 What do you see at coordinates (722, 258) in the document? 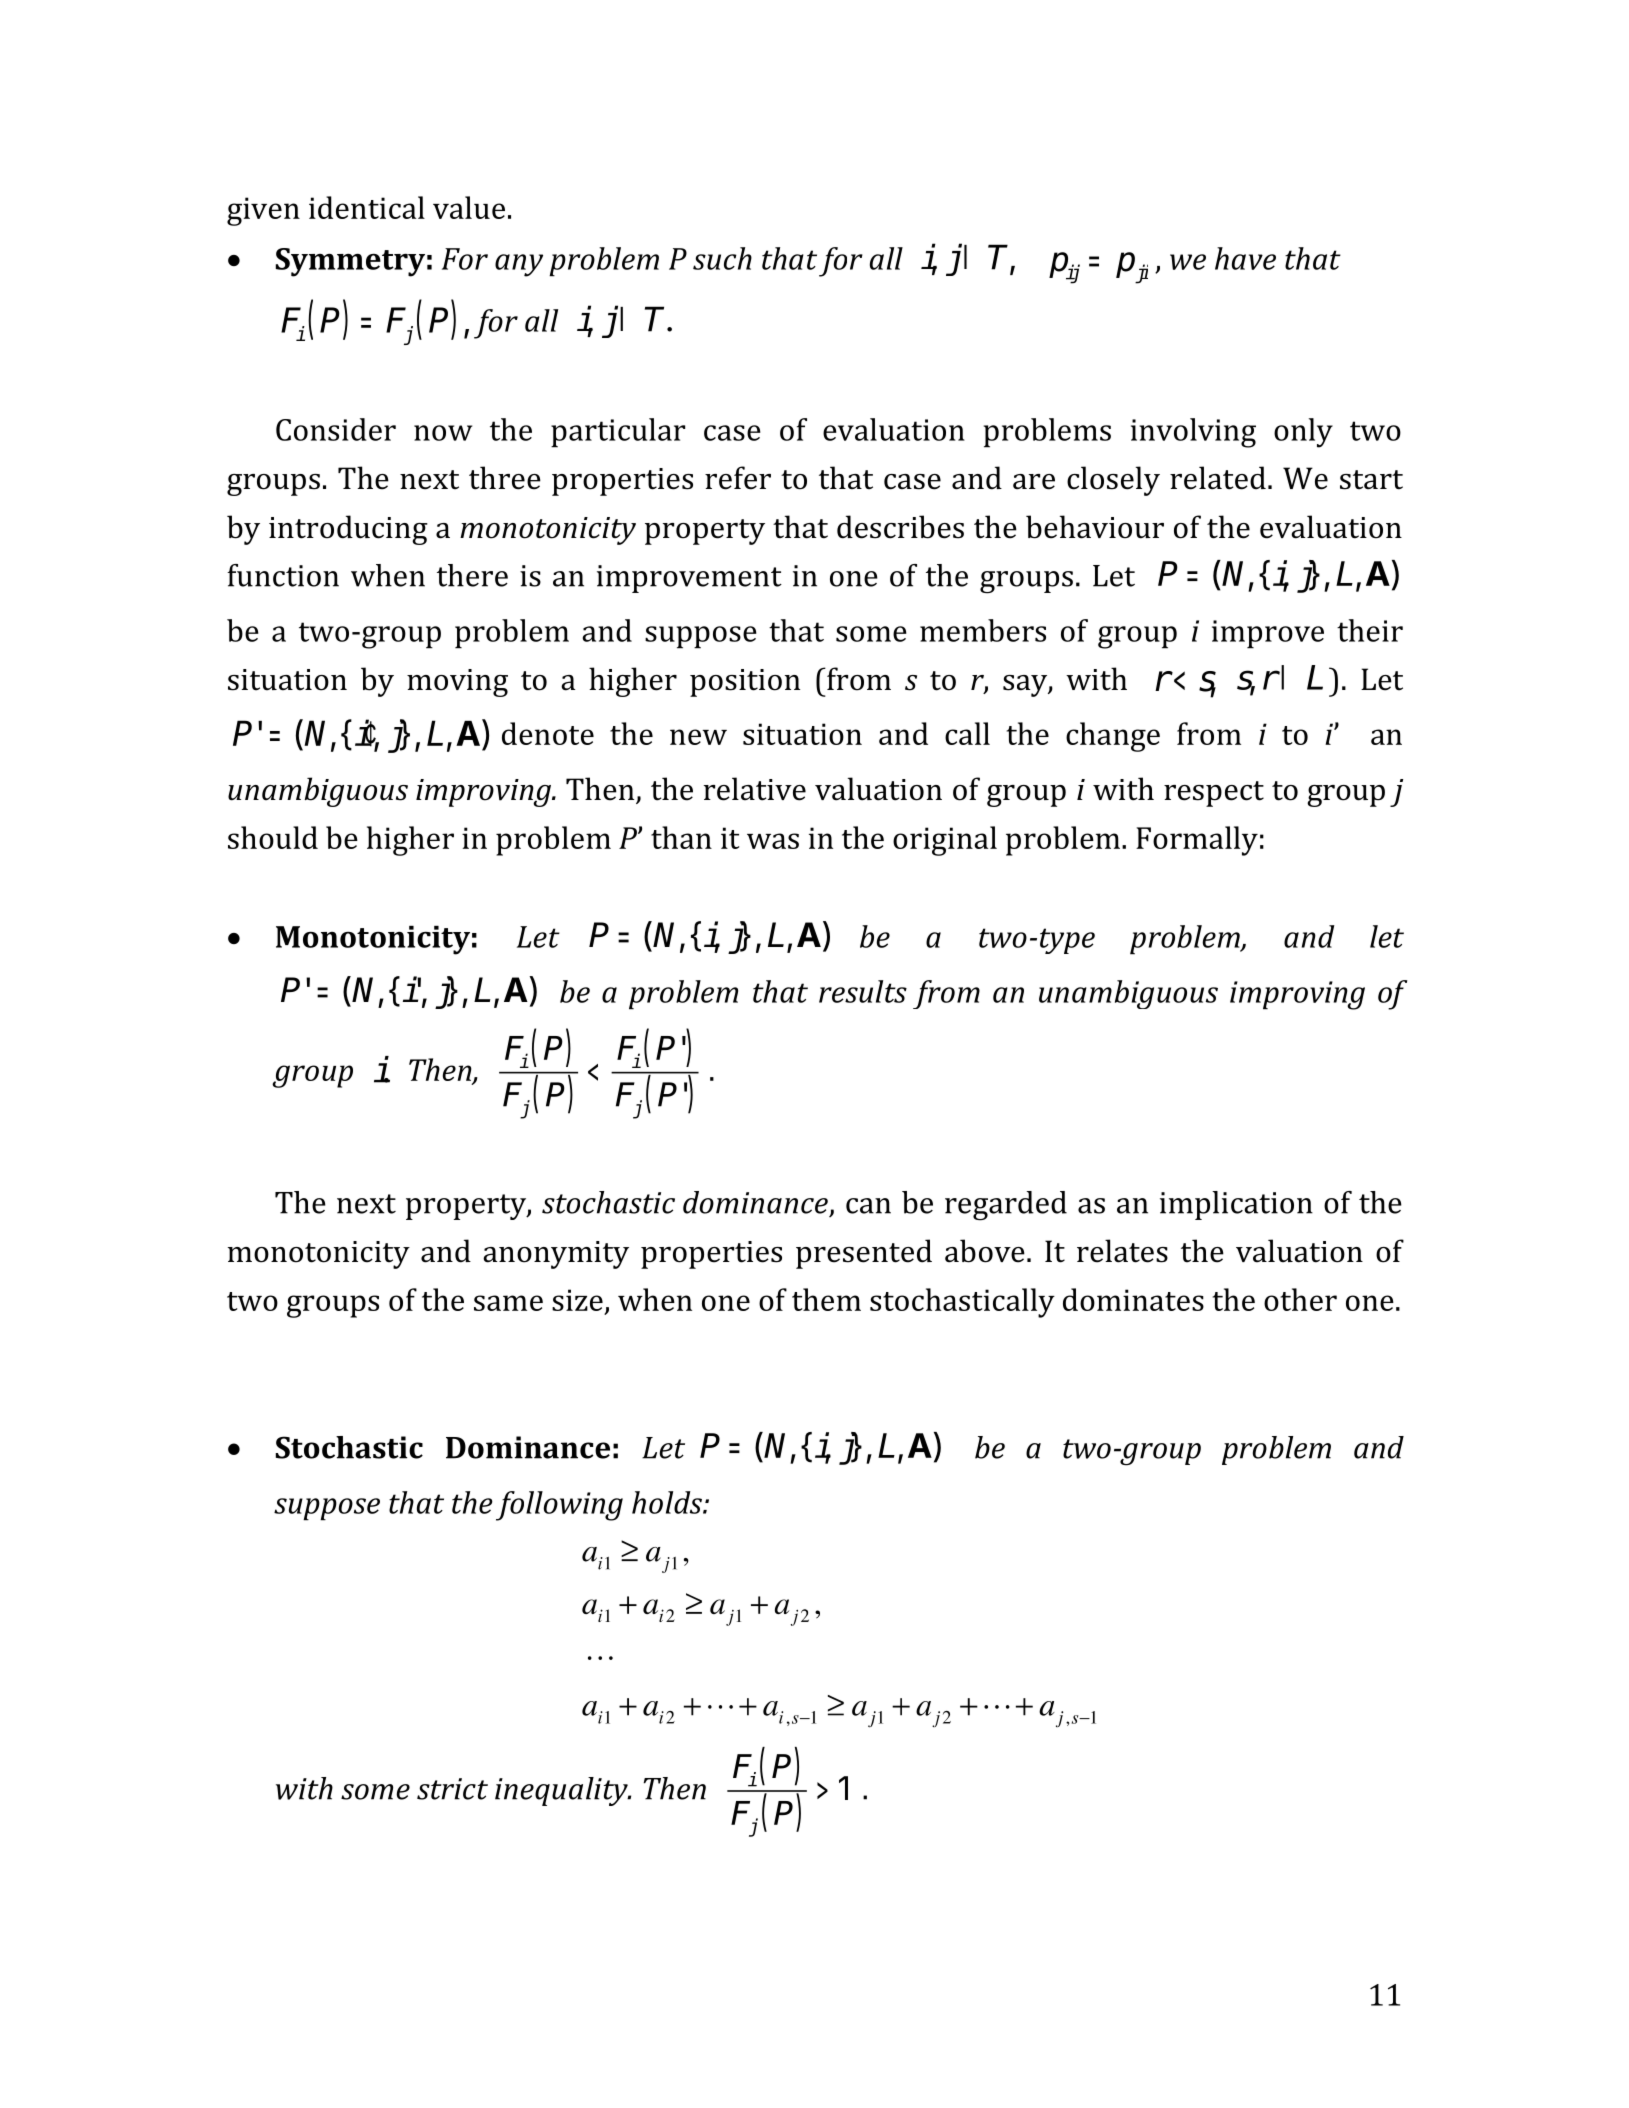
I see `such` at bounding box center [722, 258].
